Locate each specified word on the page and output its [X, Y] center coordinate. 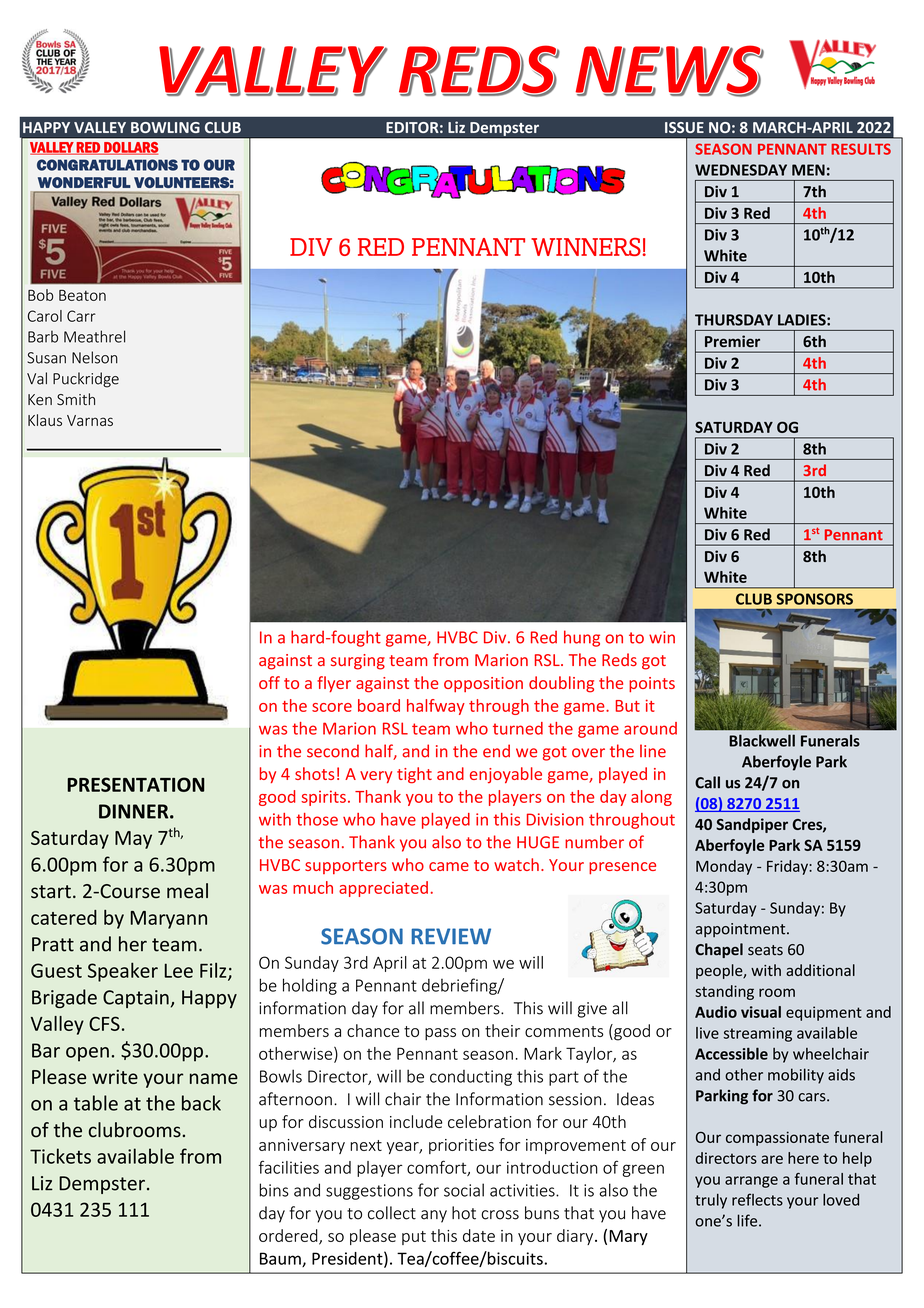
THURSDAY [734, 320]
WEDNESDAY [741, 170]
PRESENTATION [135, 784]
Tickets [60, 1156]
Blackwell [762, 740]
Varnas [90, 420]
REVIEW [451, 936]
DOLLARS [130, 148]
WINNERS [586, 247]
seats [765, 950]
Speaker [123, 972]
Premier [732, 341]
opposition [483, 684]
